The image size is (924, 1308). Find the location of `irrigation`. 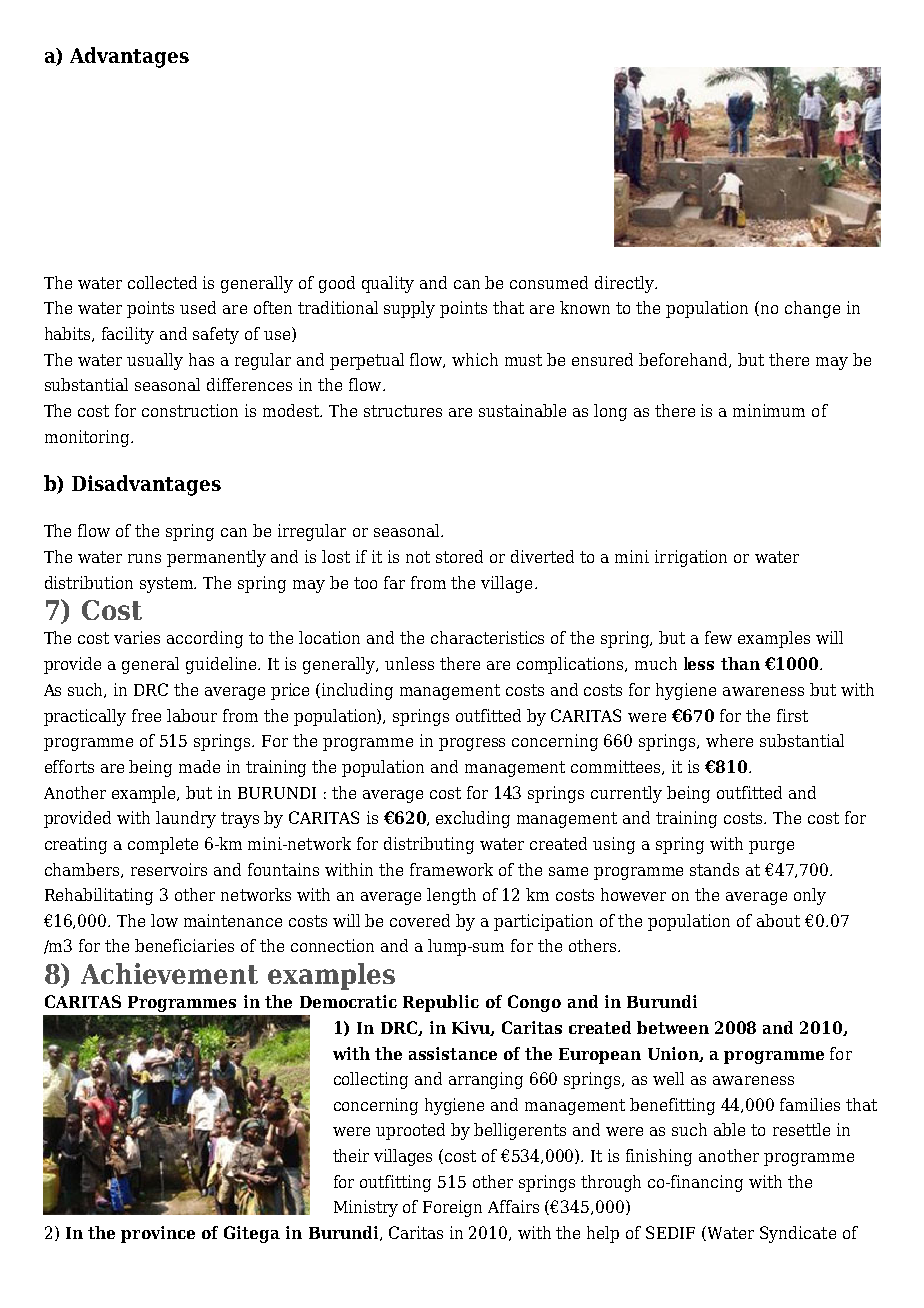

irrigation is located at coordinates (691, 558).
